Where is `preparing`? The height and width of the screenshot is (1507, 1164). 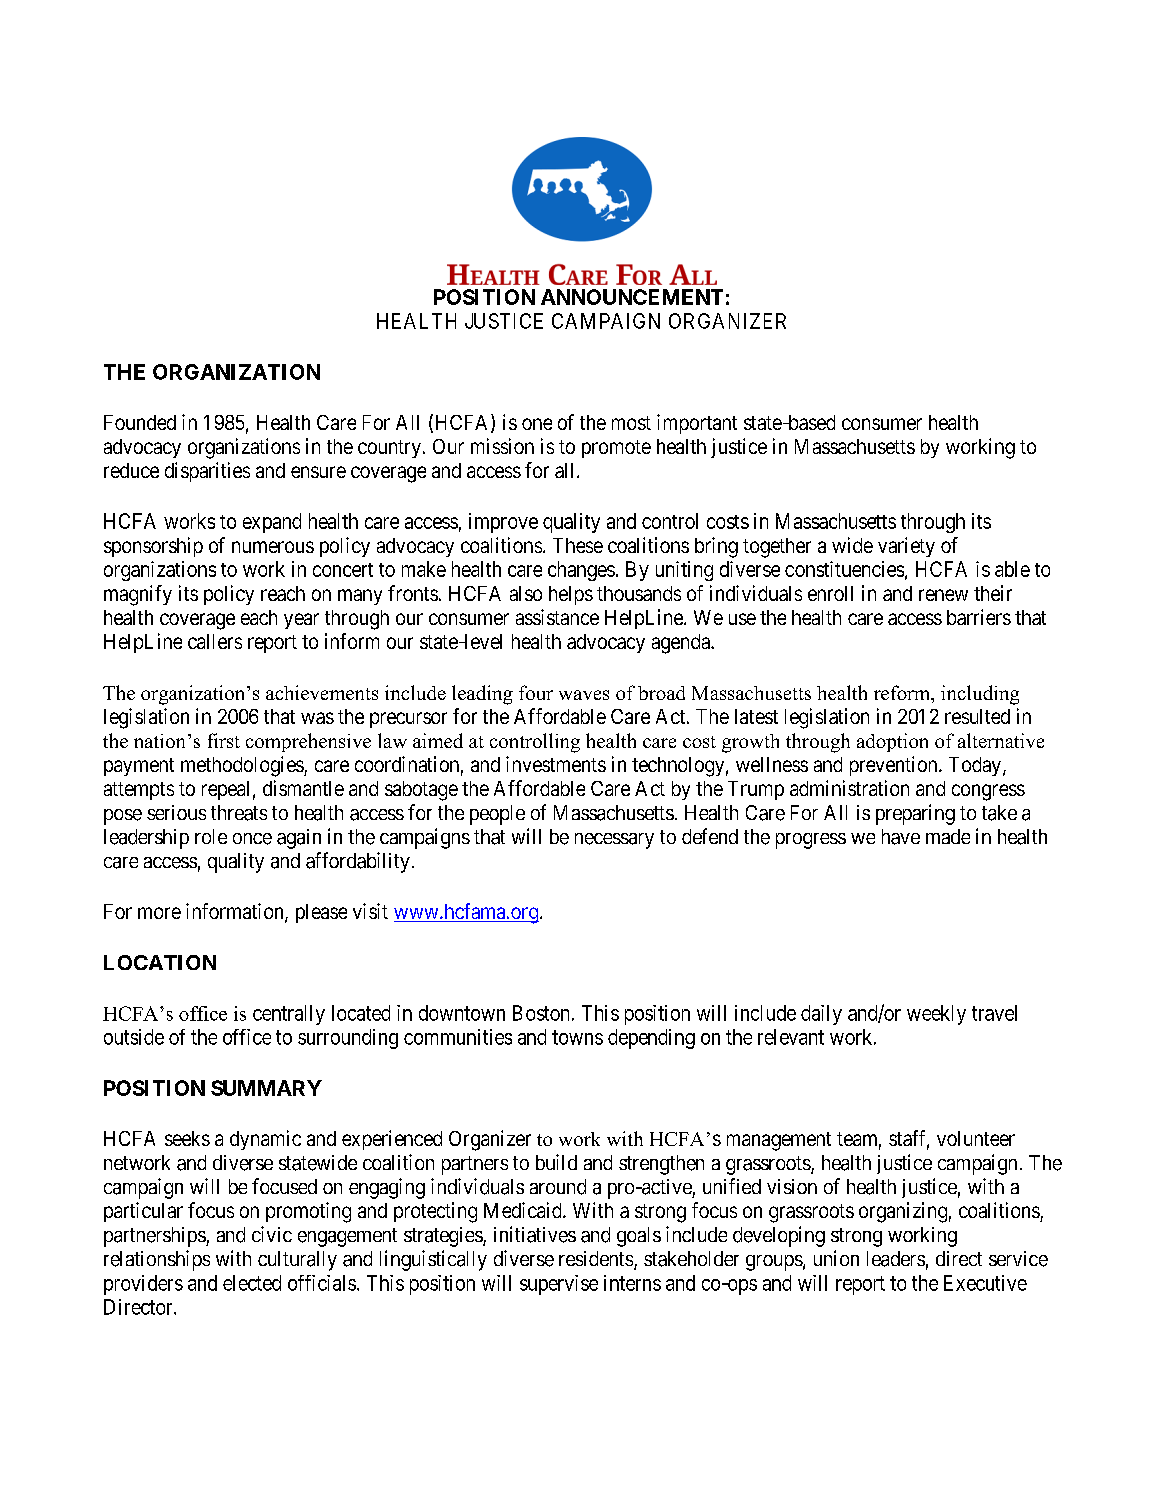 preparing is located at coordinates (915, 814).
